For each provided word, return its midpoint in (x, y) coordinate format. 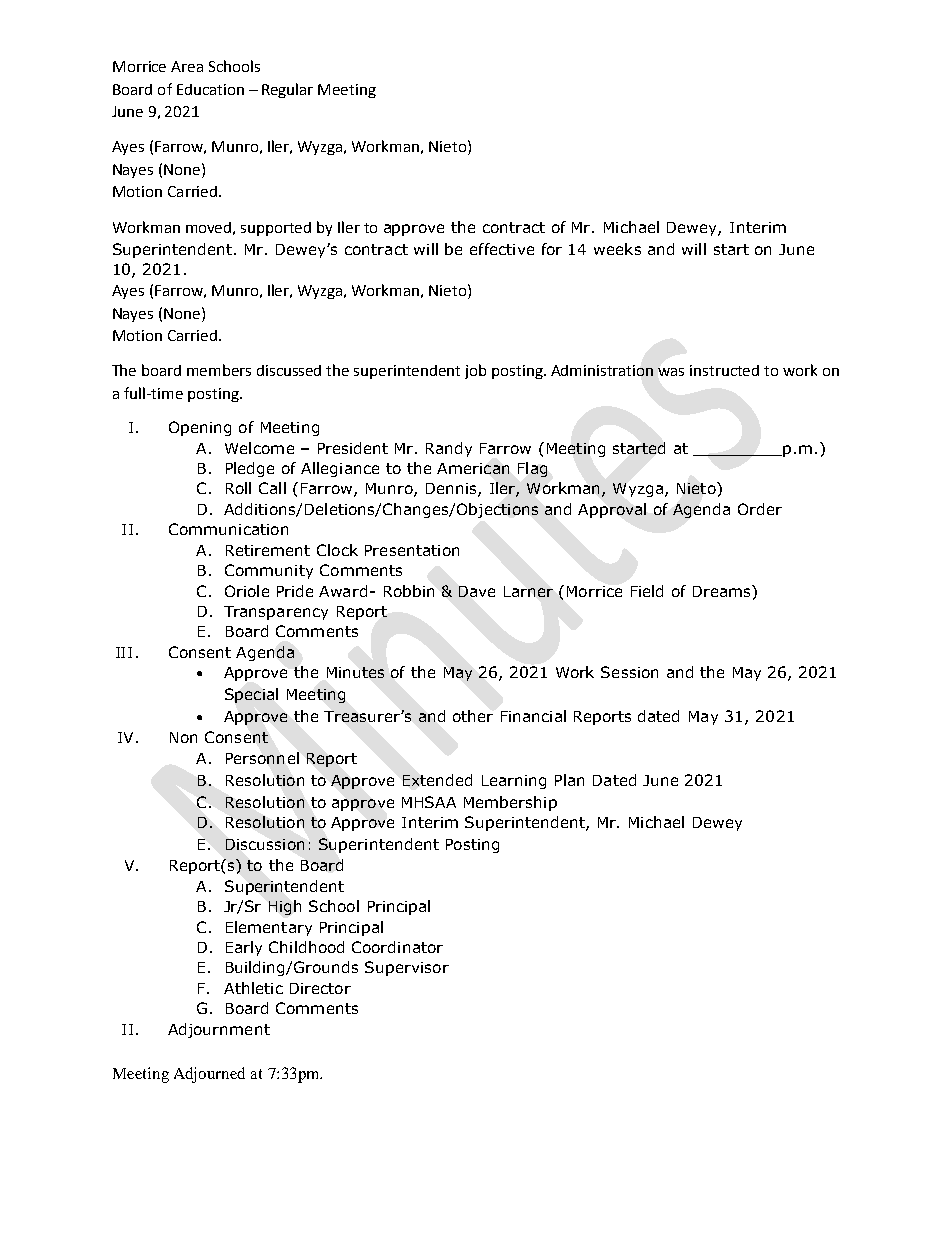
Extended (437, 780)
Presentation (412, 550)
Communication (228, 529)
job (475, 371)
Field (647, 591)
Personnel (262, 758)
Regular (287, 90)
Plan (569, 780)
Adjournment (219, 1030)
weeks (617, 249)
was (671, 372)
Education (210, 89)
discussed (289, 370)
